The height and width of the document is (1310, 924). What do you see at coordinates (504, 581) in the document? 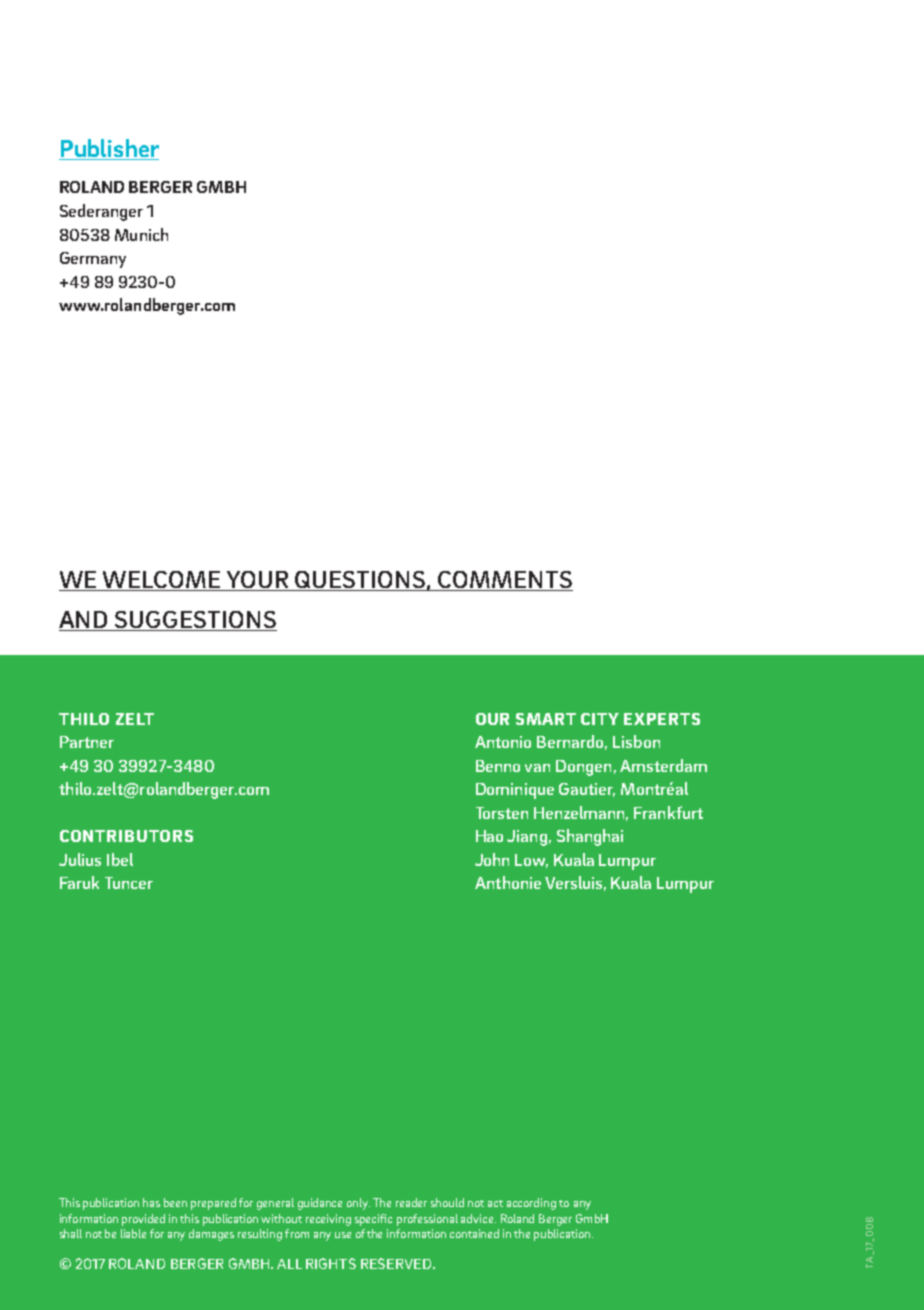
I see `COMMENTS` at bounding box center [504, 581].
